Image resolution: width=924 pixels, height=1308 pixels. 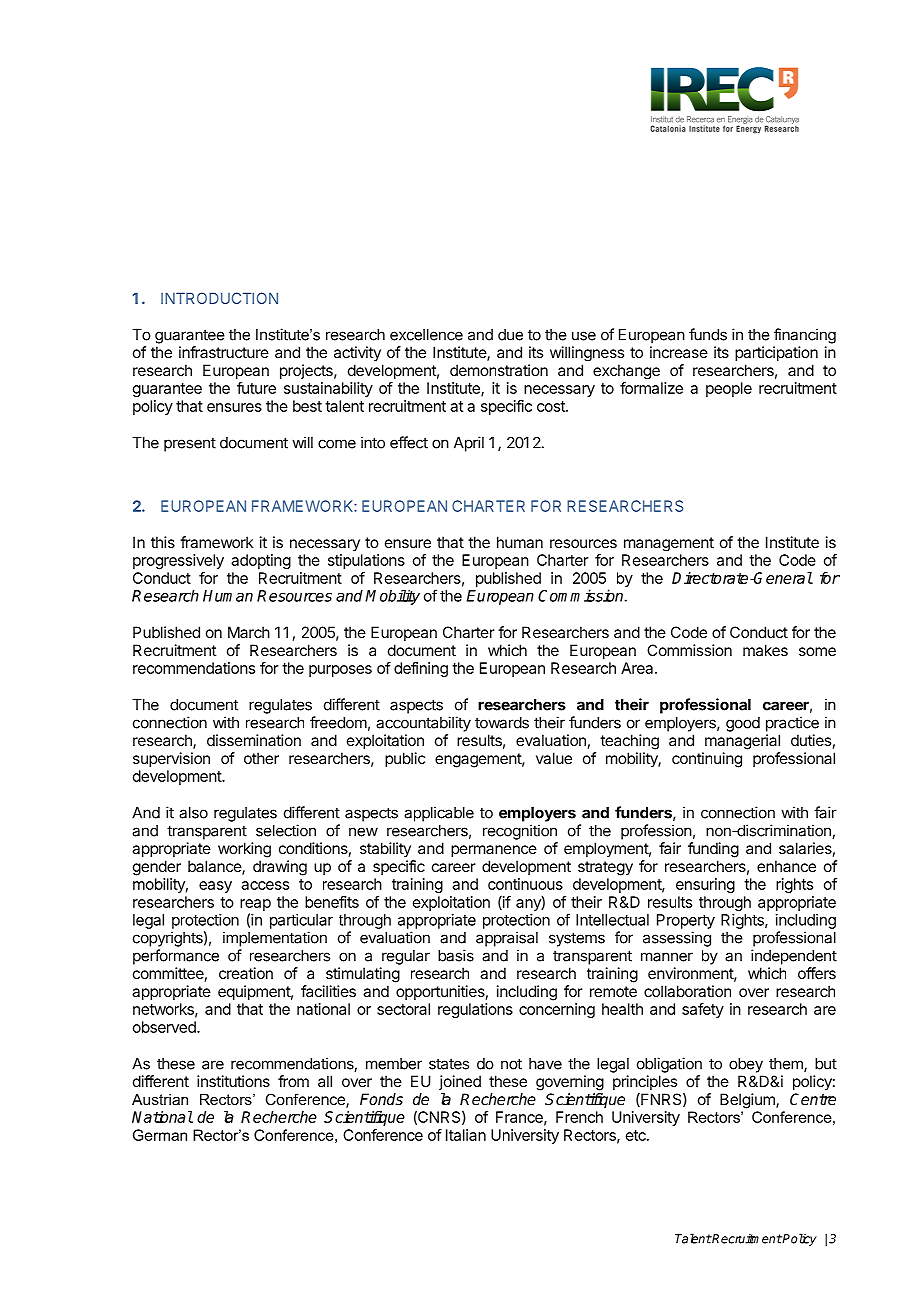 What do you see at coordinates (261, 561) in the screenshot?
I see `adopting` at bounding box center [261, 561].
